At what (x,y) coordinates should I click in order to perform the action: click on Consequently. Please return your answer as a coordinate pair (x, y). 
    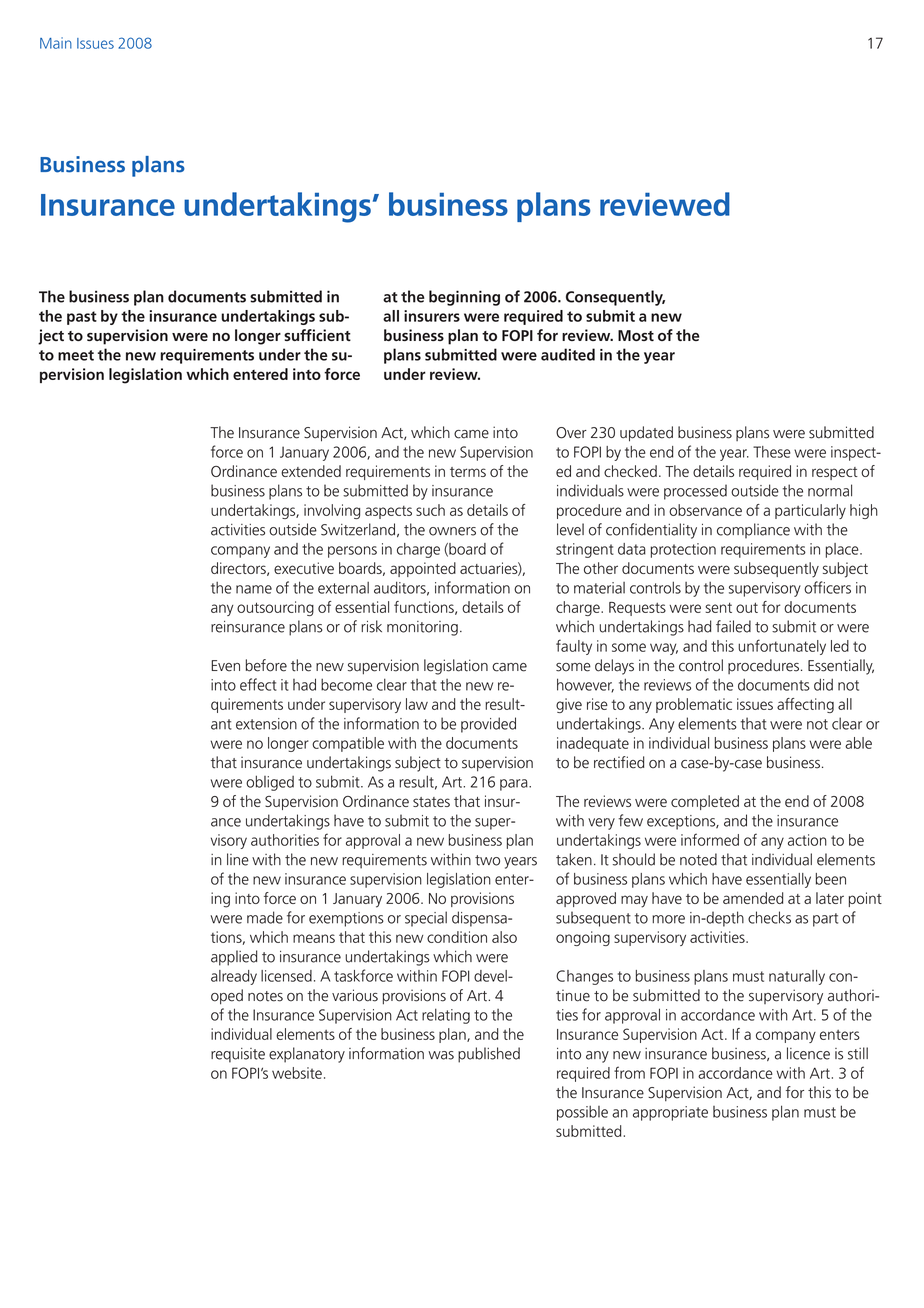
    Looking at the image, I should click on (615, 298).
